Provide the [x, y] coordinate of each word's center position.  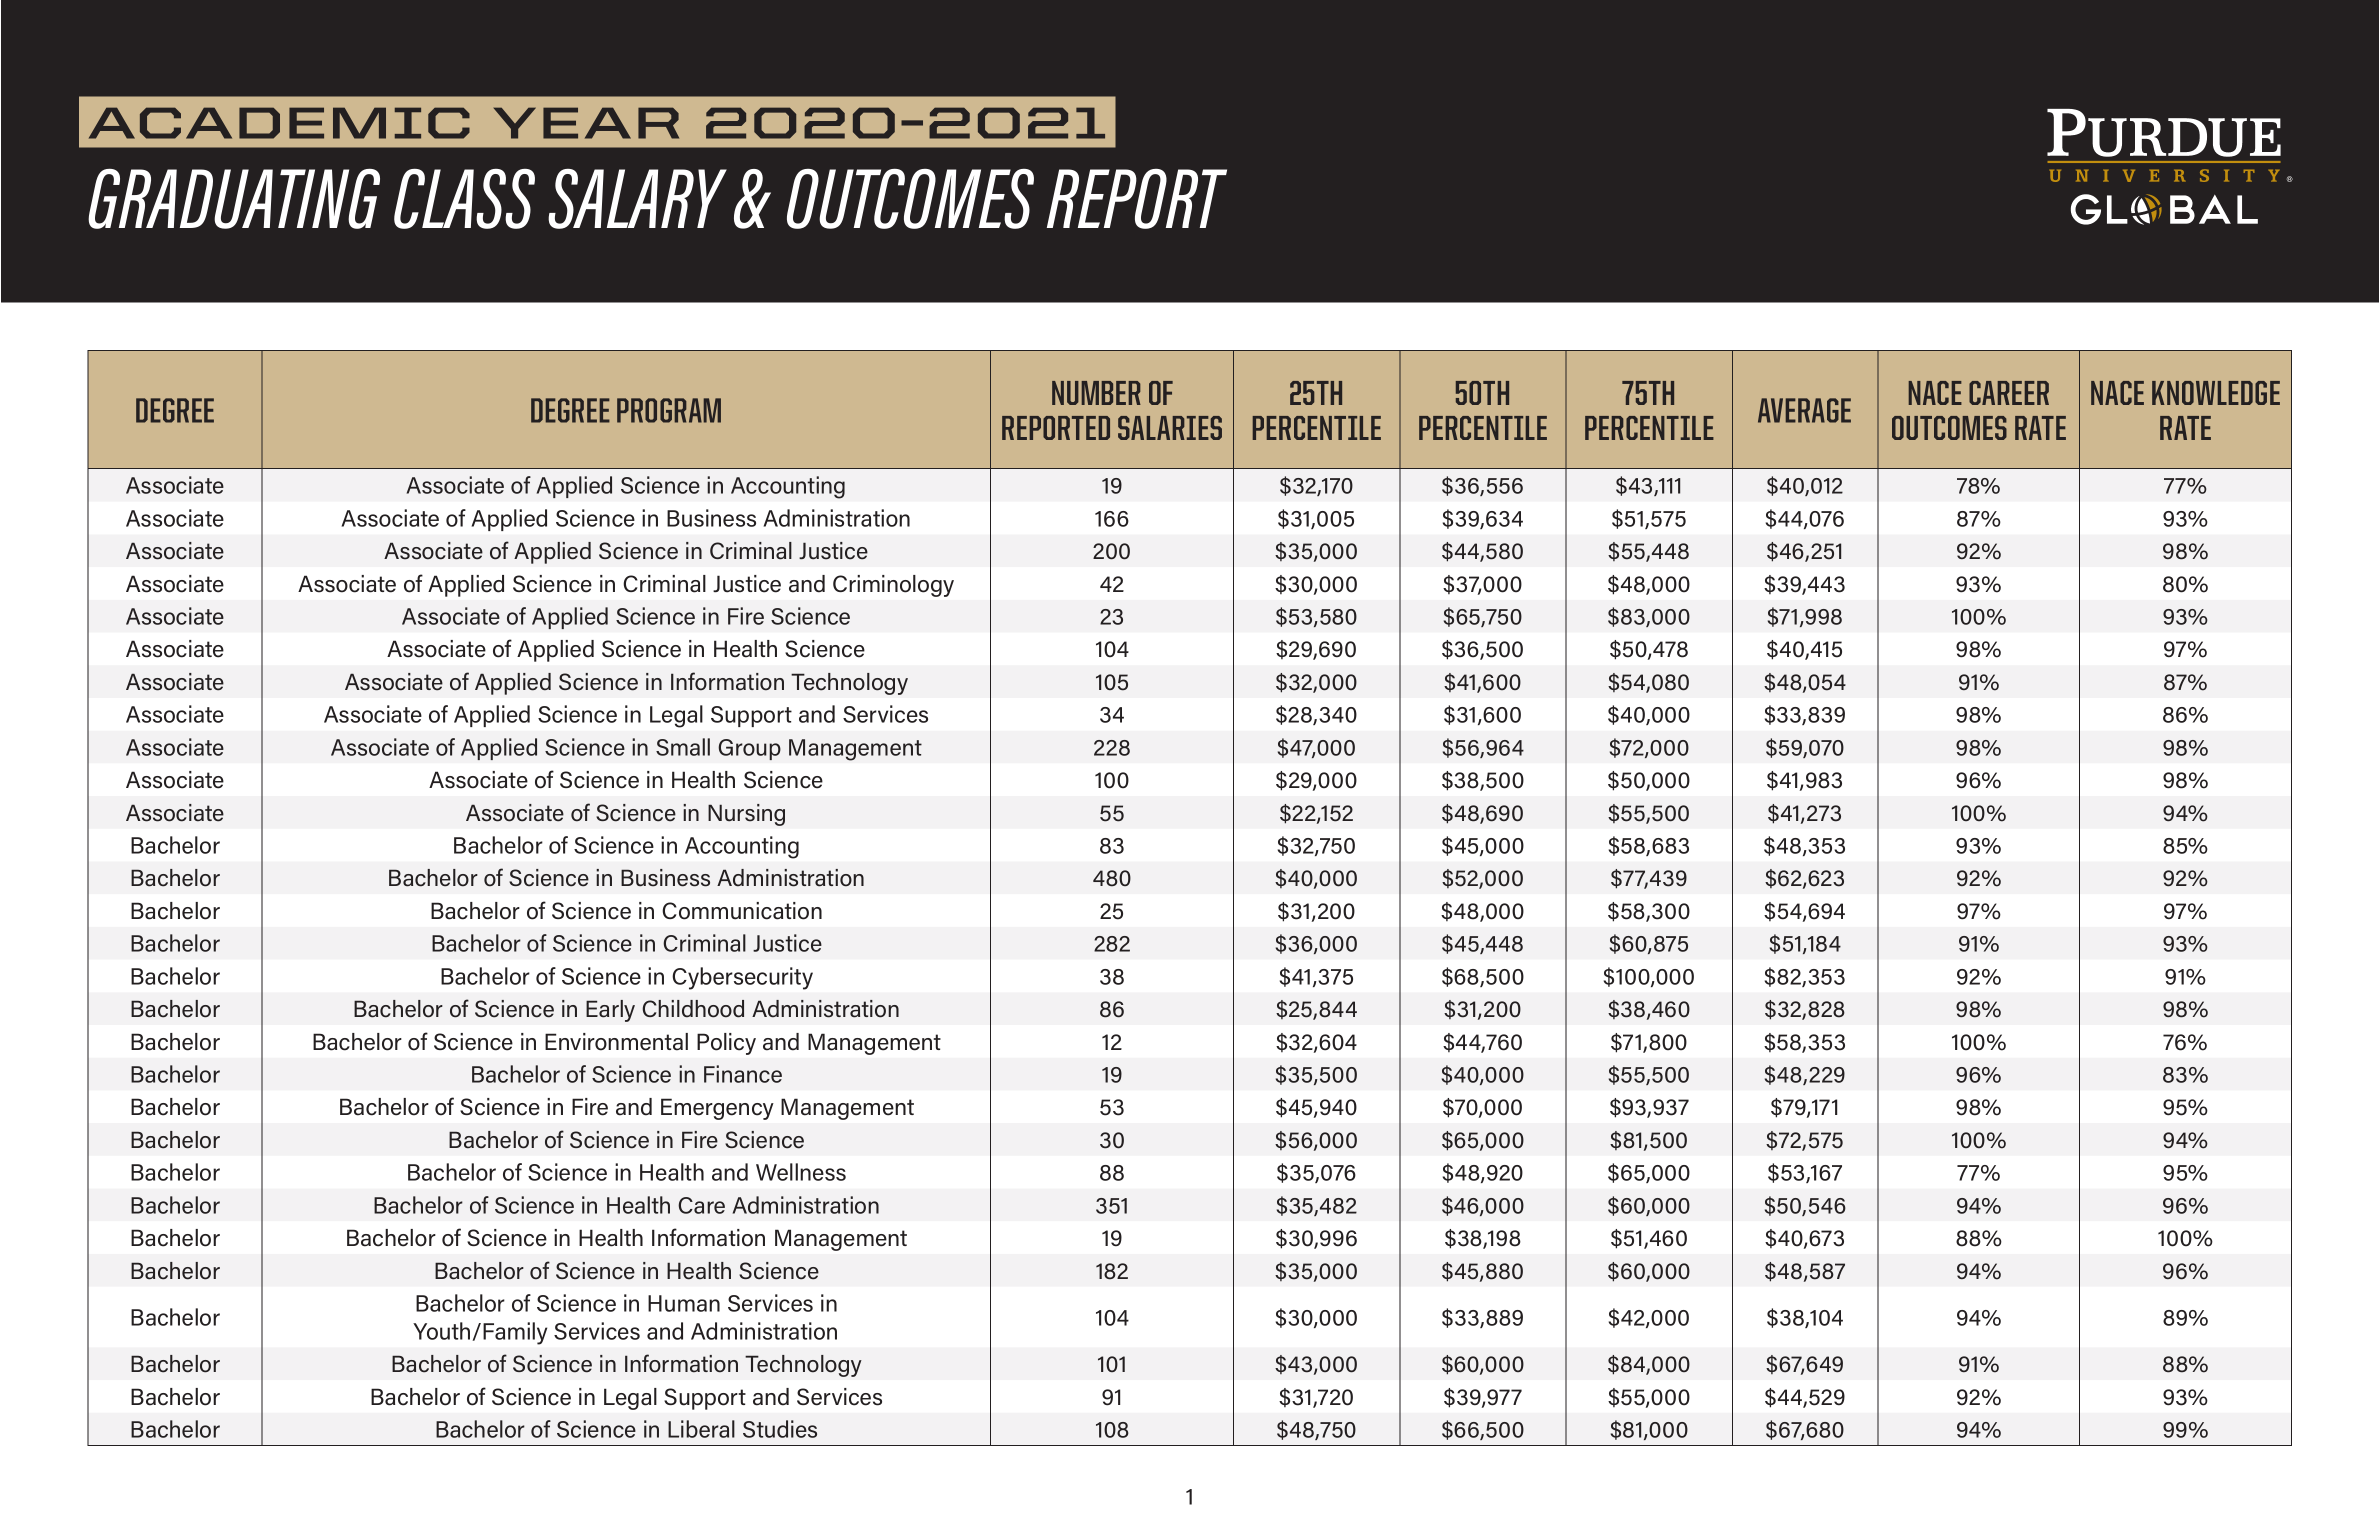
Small [683, 747]
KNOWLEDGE [2216, 393]
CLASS [464, 199]
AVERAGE [1804, 410]
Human [684, 1303]
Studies [780, 1429]
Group [749, 749]
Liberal [701, 1429]
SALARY [637, 199]
